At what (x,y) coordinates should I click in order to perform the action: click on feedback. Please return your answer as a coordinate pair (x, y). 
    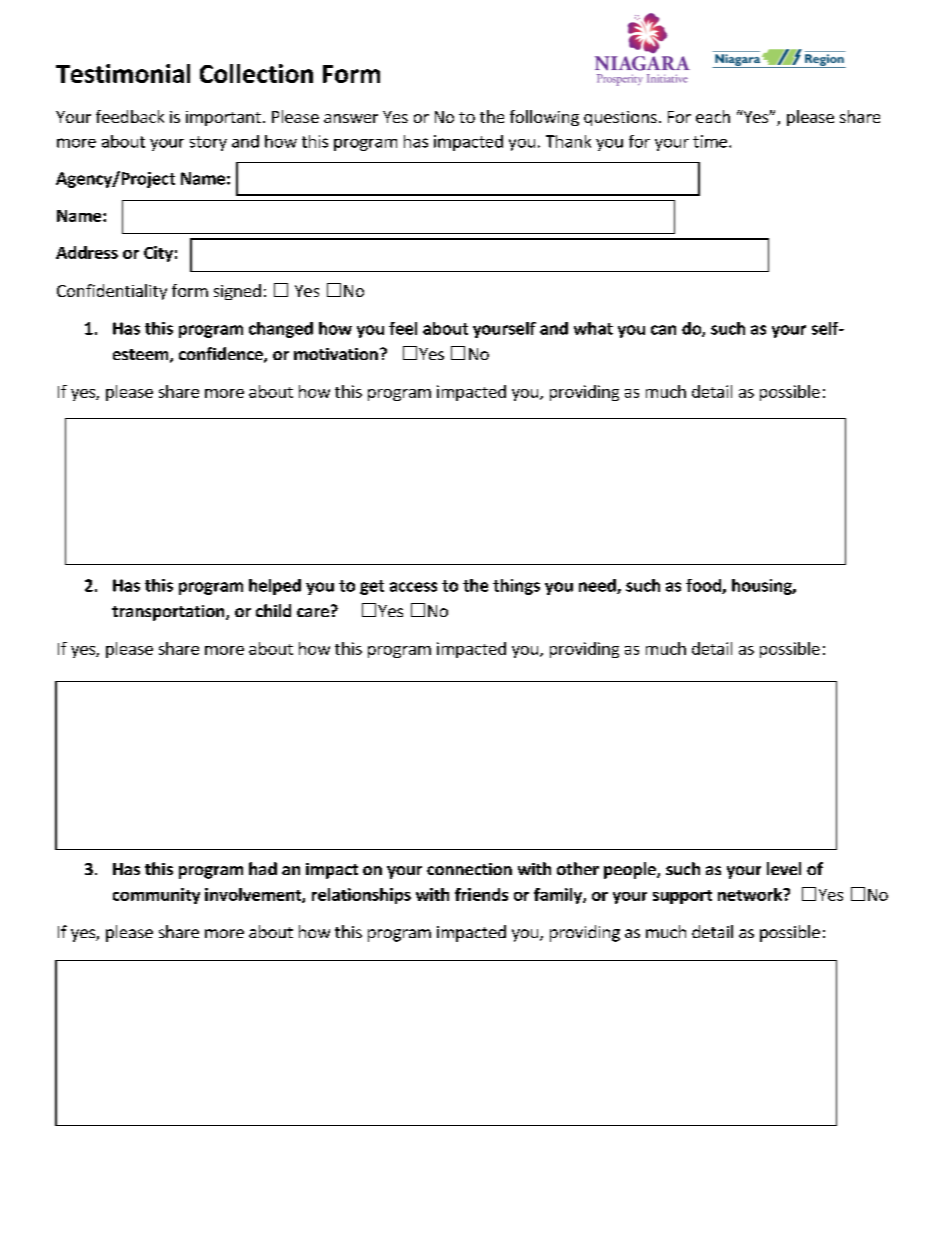
    Looking at the image, I should click on (130, 116).
